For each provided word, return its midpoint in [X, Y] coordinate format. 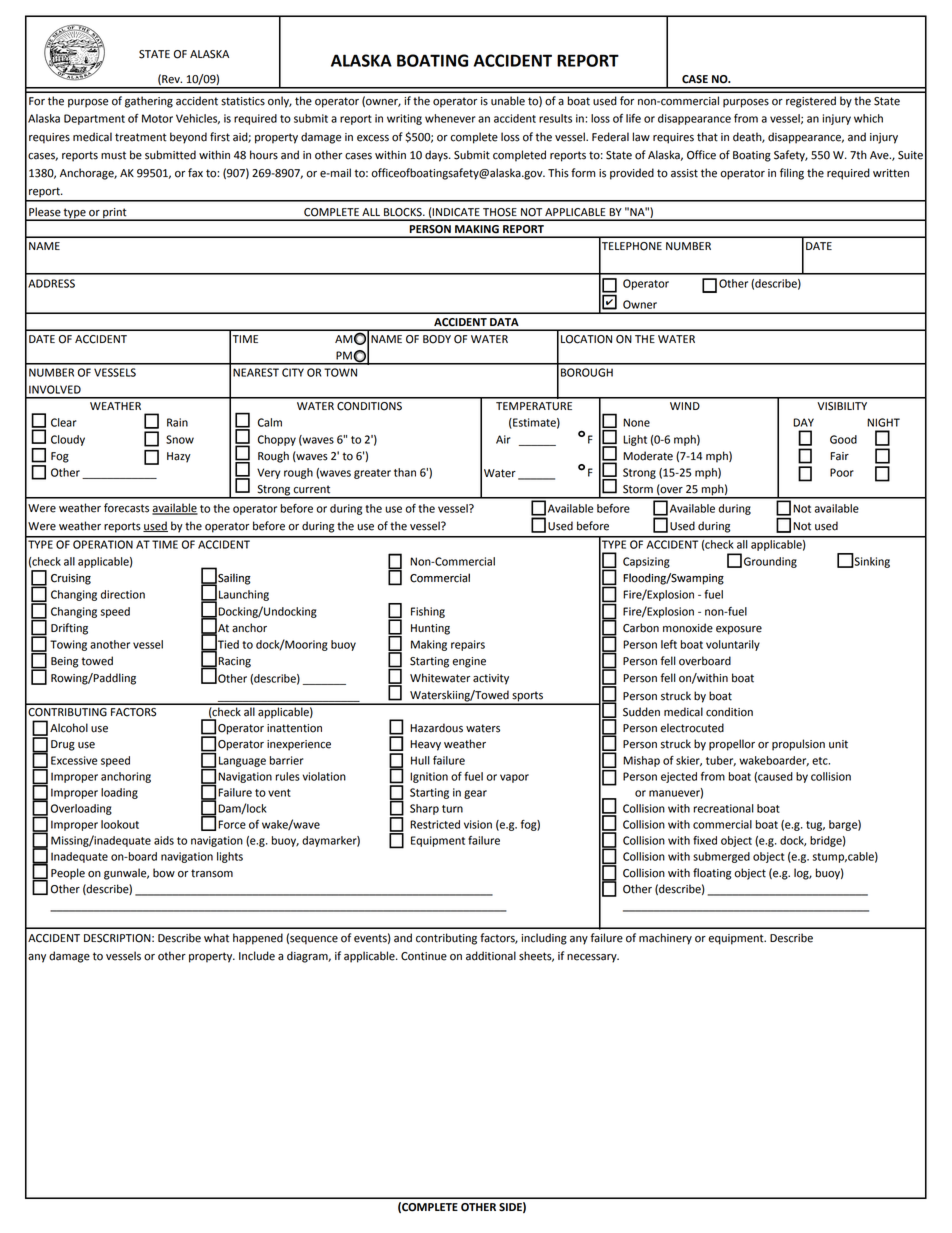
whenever [450, 118]
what [216, 938]
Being [64, 662]
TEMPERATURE [534, 406]
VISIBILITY [842, 406]
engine [469, 662]
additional [491, 956]
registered [811, 102]
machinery [665, 939]
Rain [177, 422]
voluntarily [733, 645]
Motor [157, 118]
